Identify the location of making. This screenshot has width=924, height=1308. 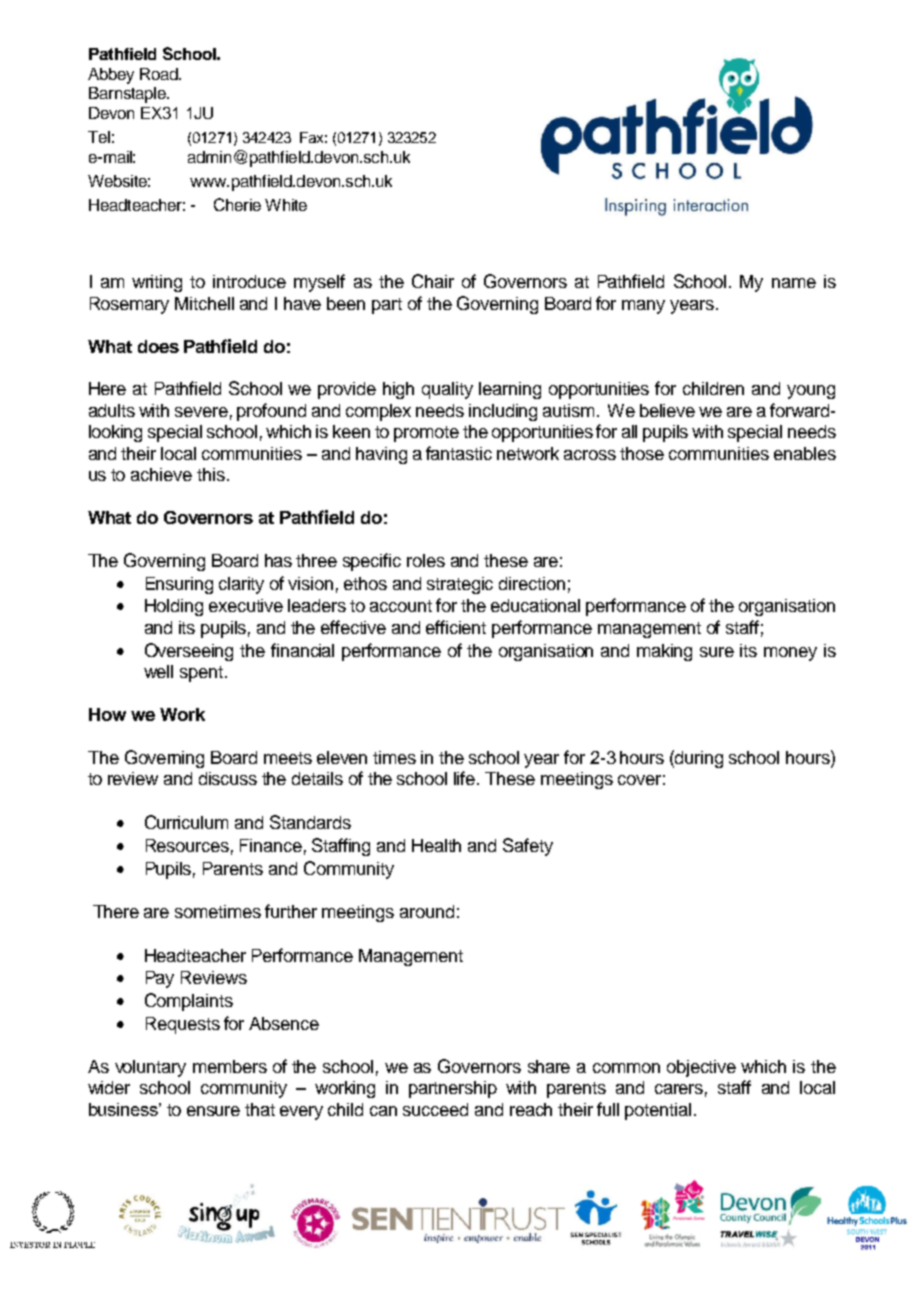
(664, 652).
